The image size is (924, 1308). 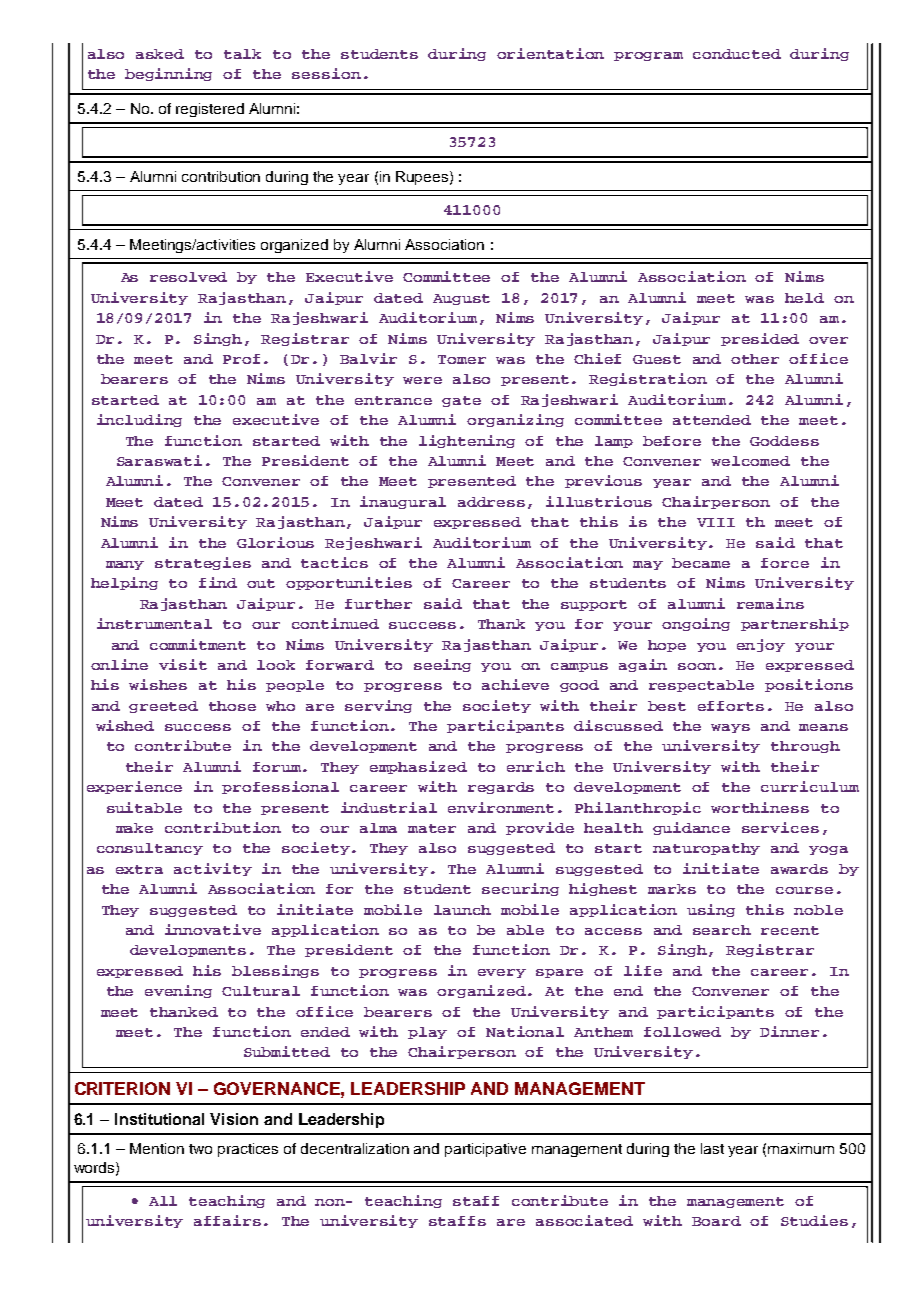 What do you see at coordinates (188, 277) in the page?
I see `resolved` at bounding box center [188, 277].
